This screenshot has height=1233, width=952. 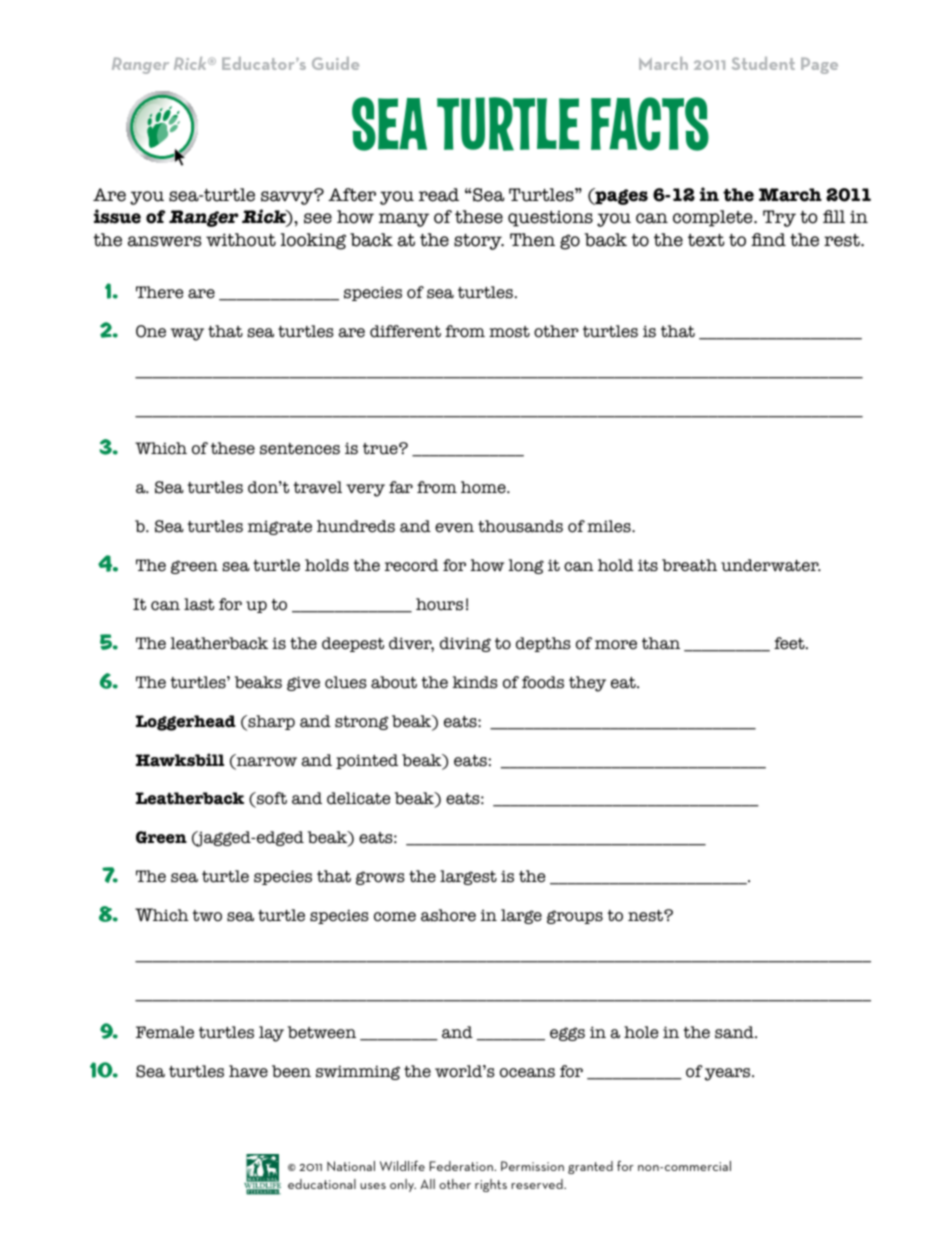 What do you see at coordinates (575, 917) in the screenshot?
I see `groups` at bounding box center [575, 917].
